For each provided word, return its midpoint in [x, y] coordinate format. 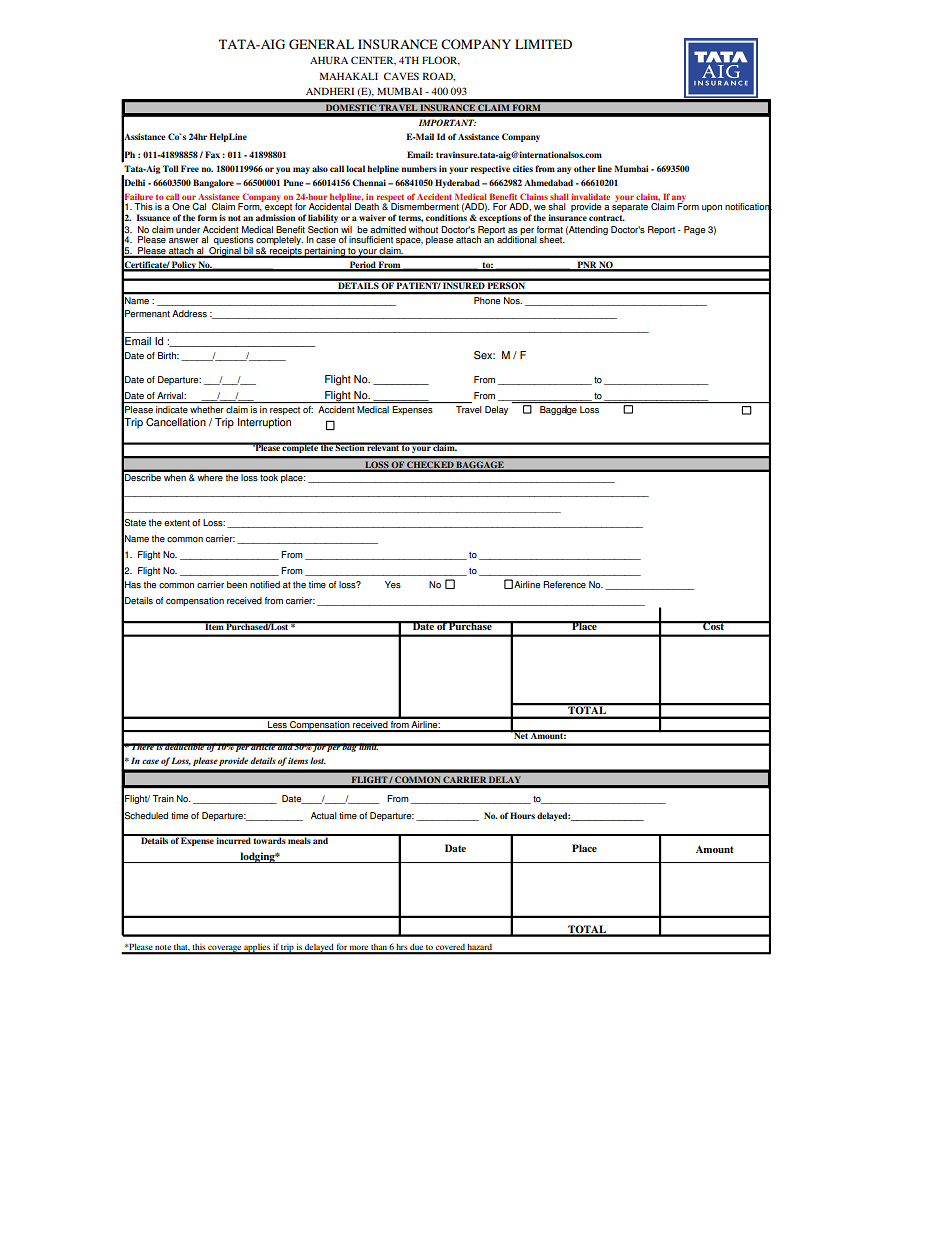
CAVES [401, 76]
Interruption [264, 423]
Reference [564, 584]
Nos [513, 300]
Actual [324, 815]
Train [163, 798]
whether [207, 409]
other [585, 168]
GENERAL [321, 44]
